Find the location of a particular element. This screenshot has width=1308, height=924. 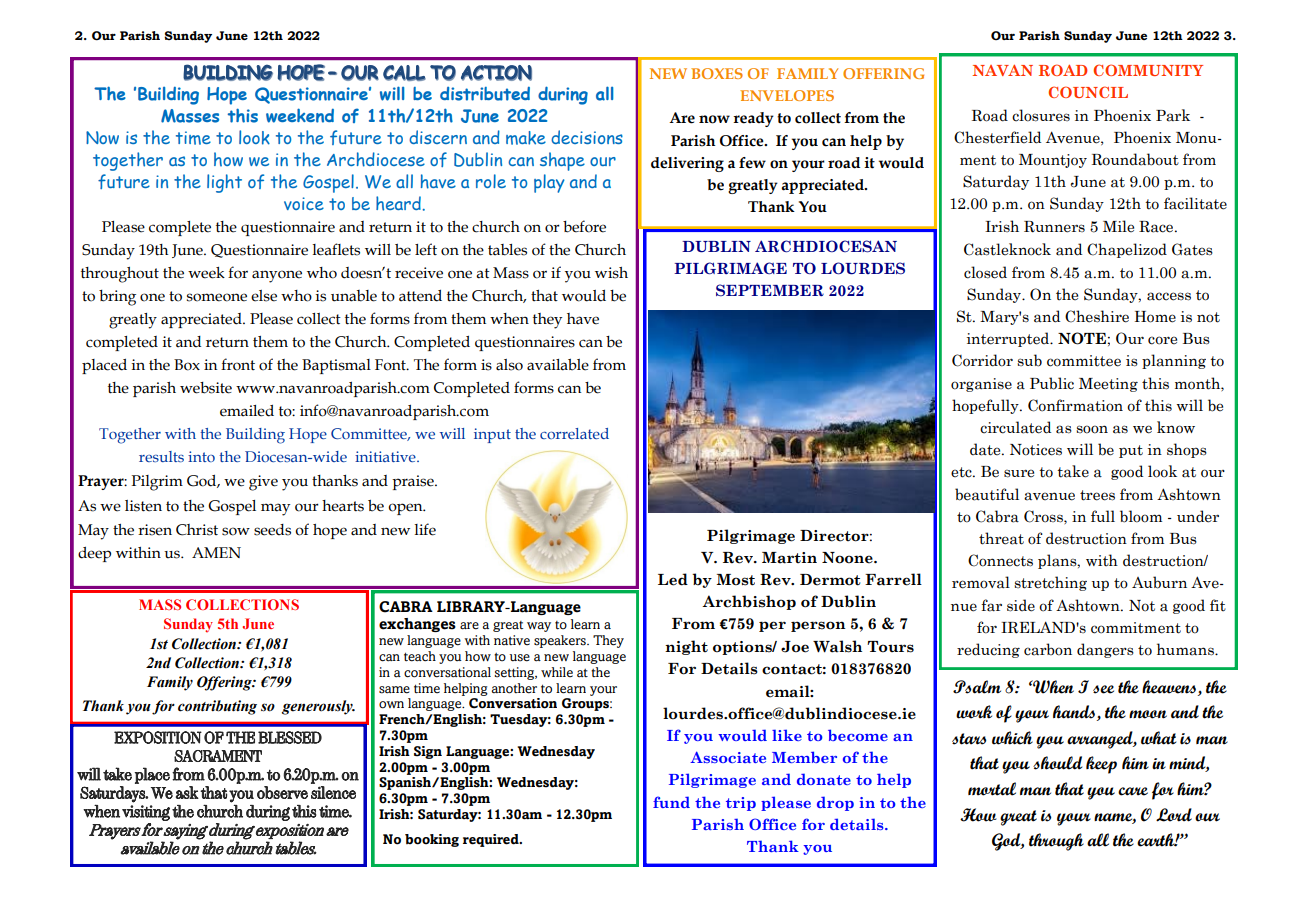

Notices is located at coordinates (1036, 450).
